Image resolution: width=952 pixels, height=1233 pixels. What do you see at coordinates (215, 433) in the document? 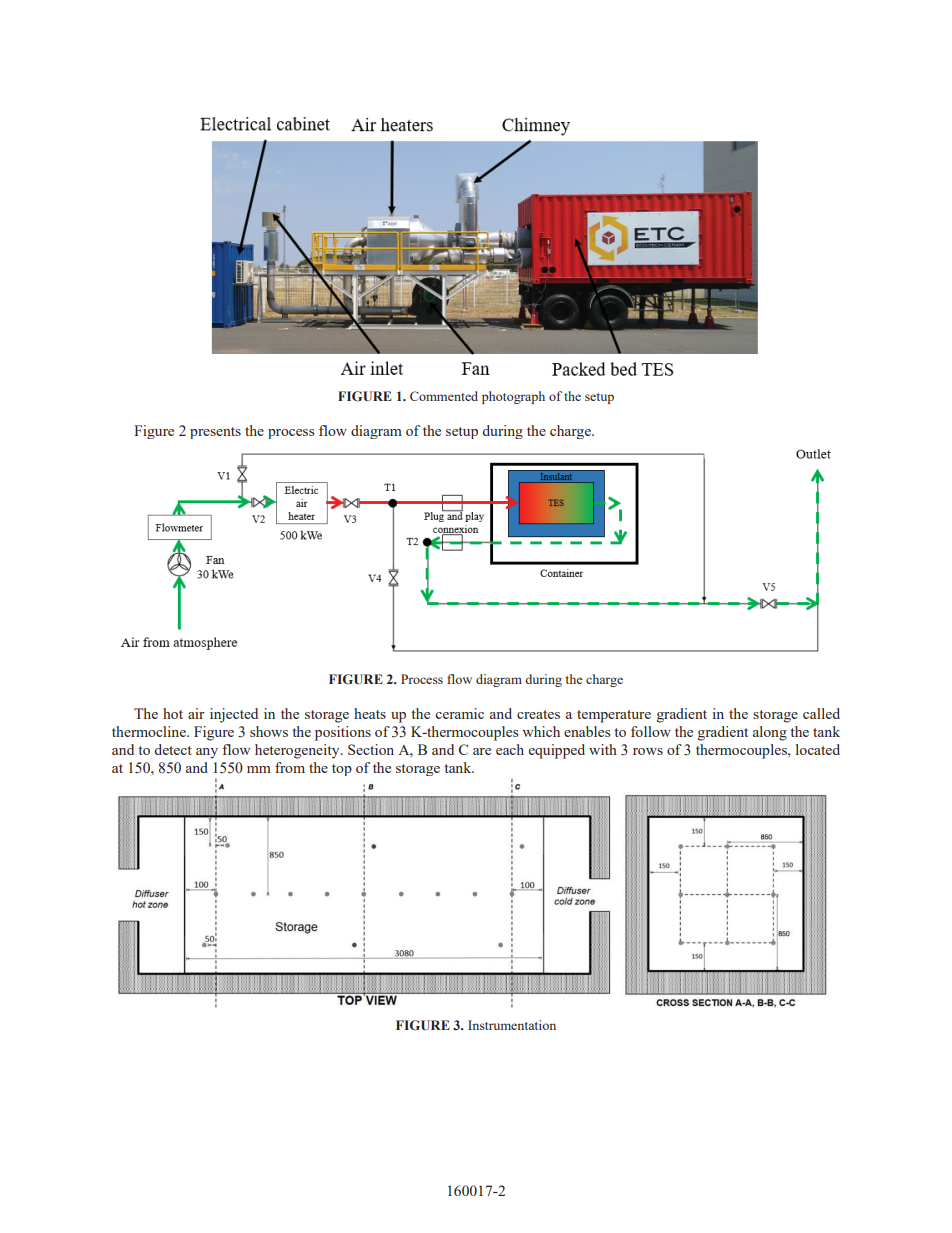
I see `presents` at bounding box center [215, 433].
